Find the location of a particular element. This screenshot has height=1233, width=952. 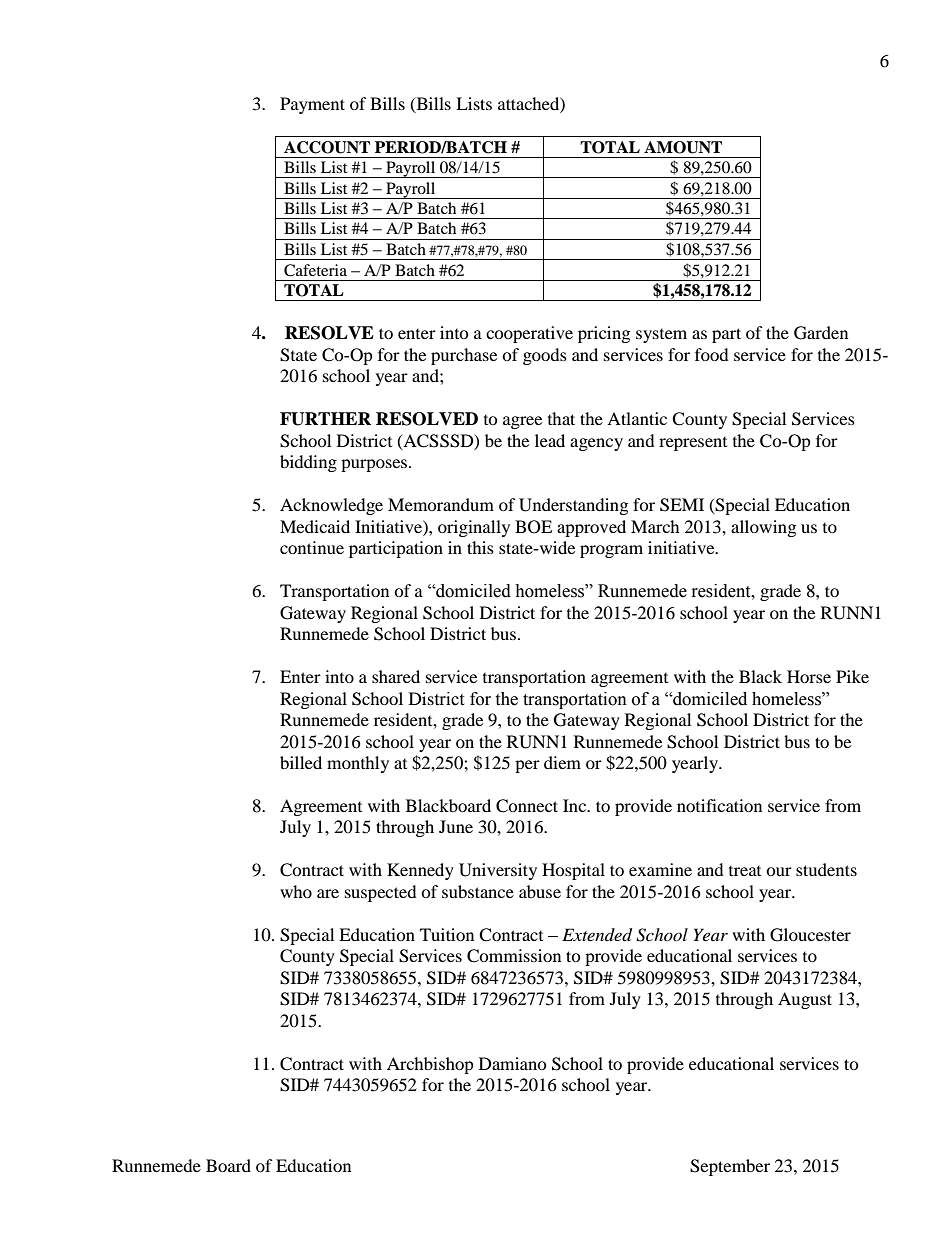

AMOUNT is located at coordinates (683, 147).
